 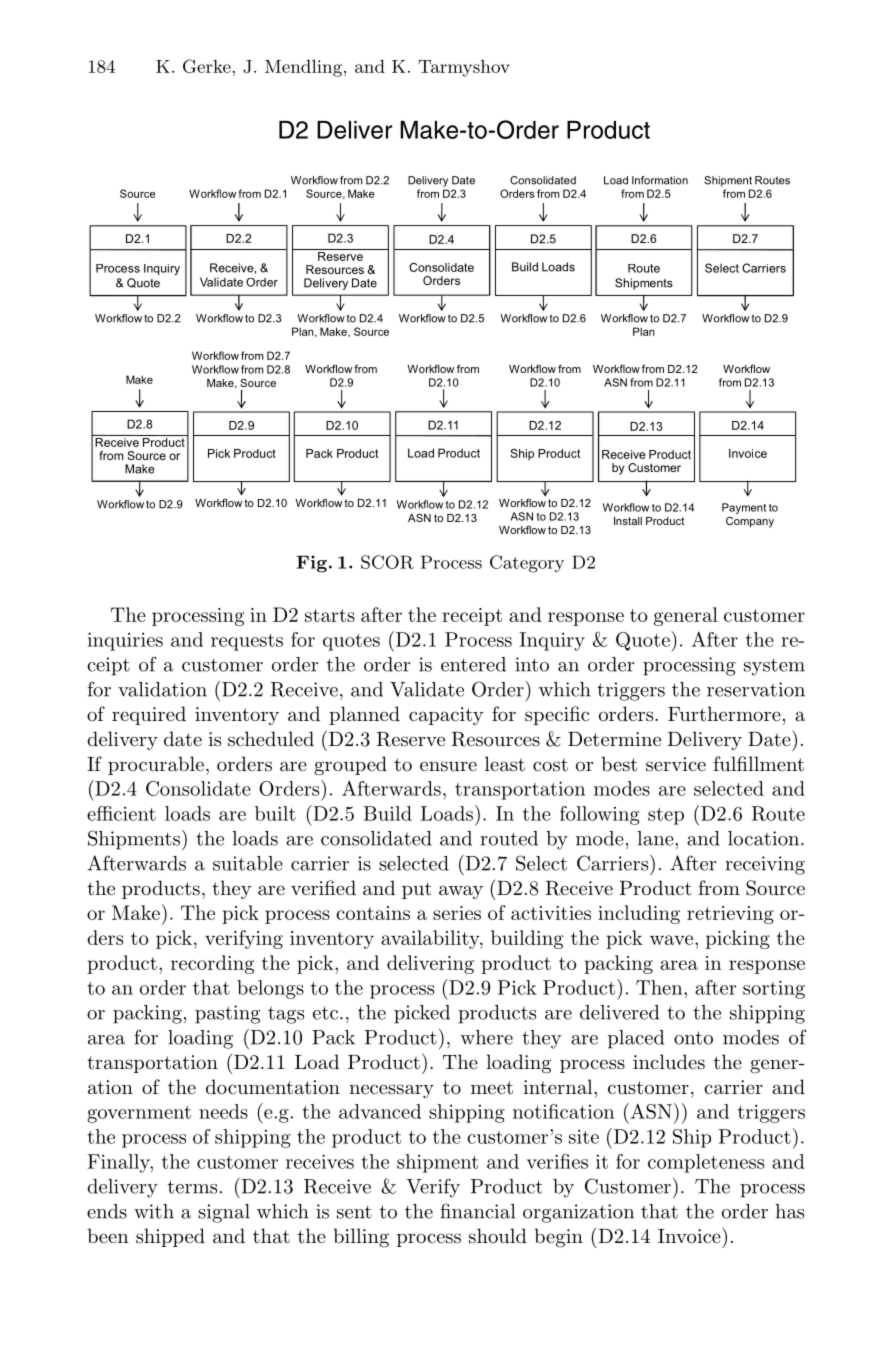 What do you see at coordinates (750, 522) in the document?
I see `Company` at bounding box center [750, 522].
